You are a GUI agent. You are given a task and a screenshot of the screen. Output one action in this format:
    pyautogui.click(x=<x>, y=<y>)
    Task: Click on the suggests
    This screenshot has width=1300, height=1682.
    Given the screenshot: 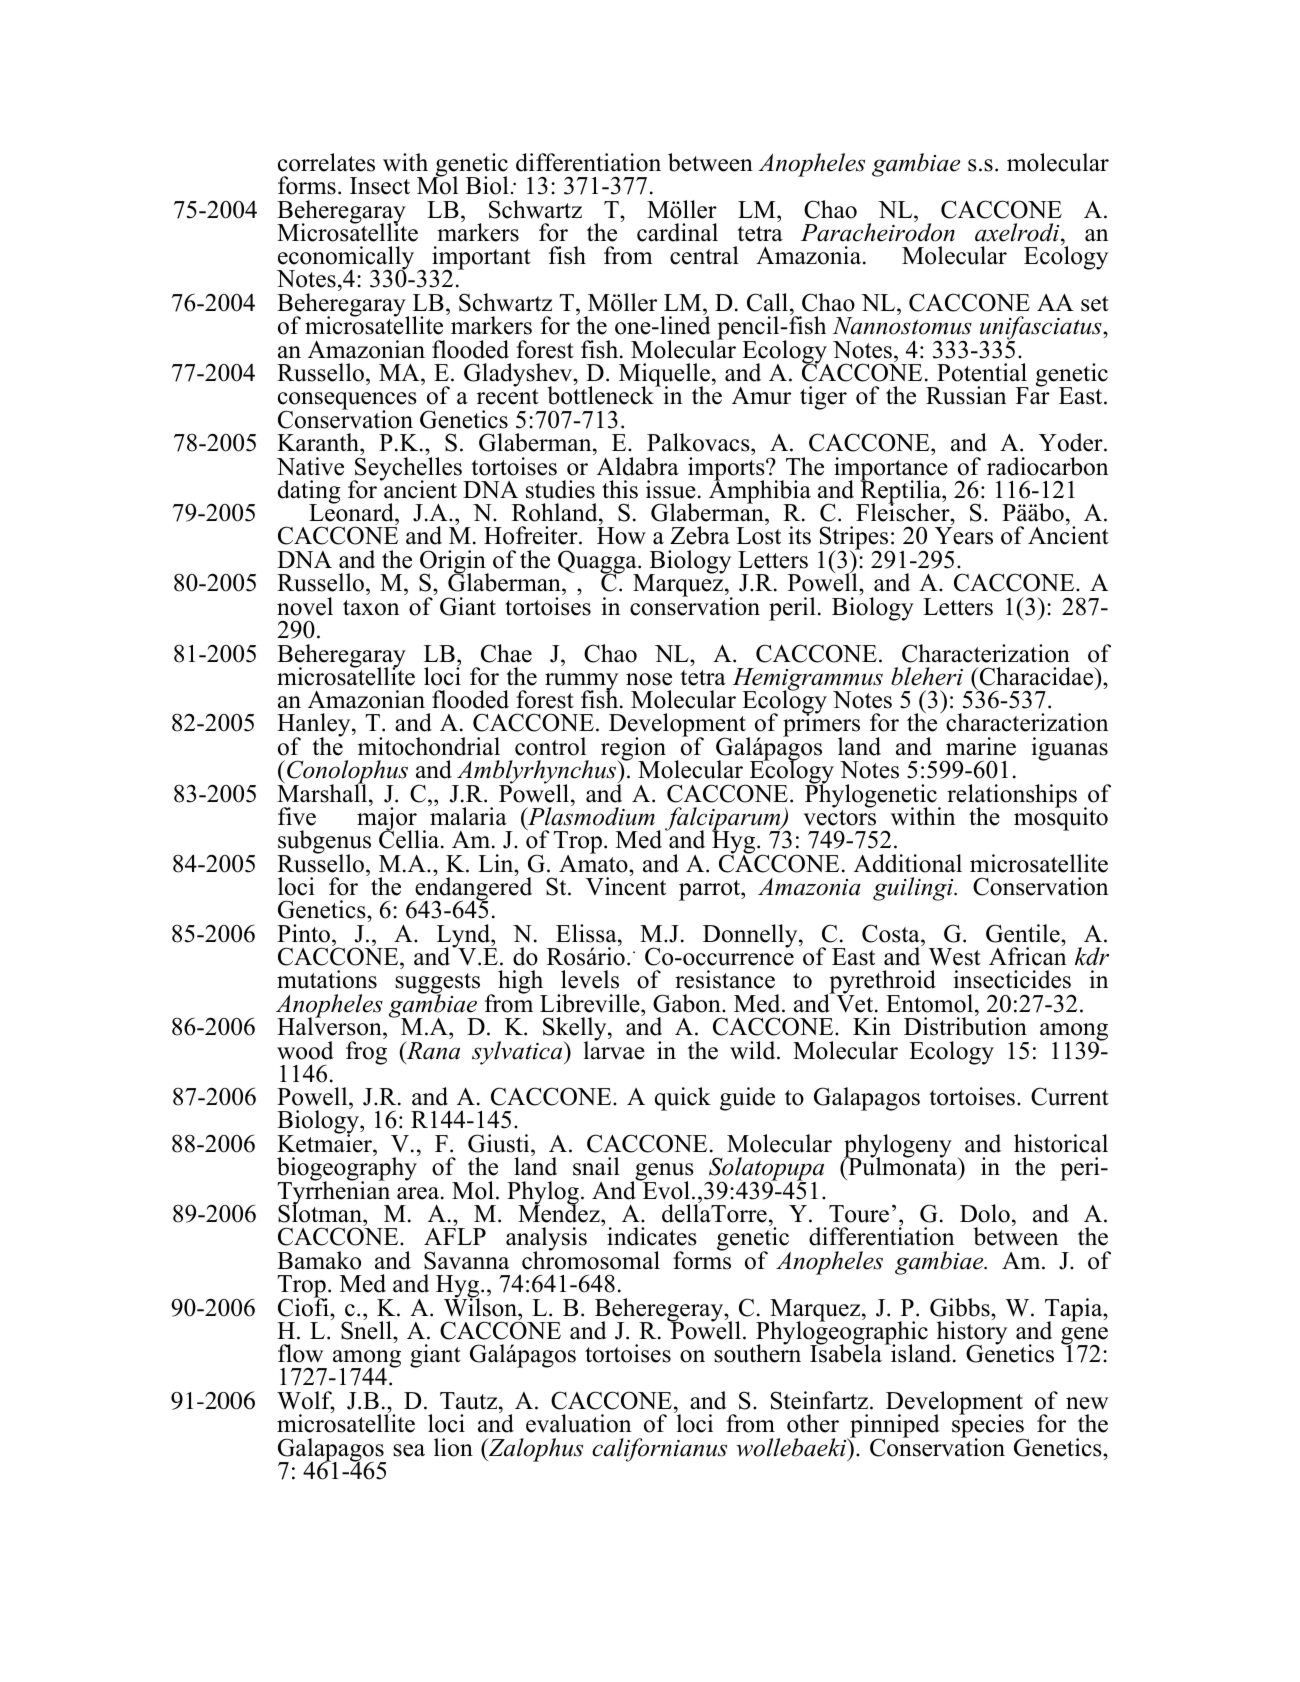 What is the action you would take?
    pyautogui.click(x=437, y=985)
